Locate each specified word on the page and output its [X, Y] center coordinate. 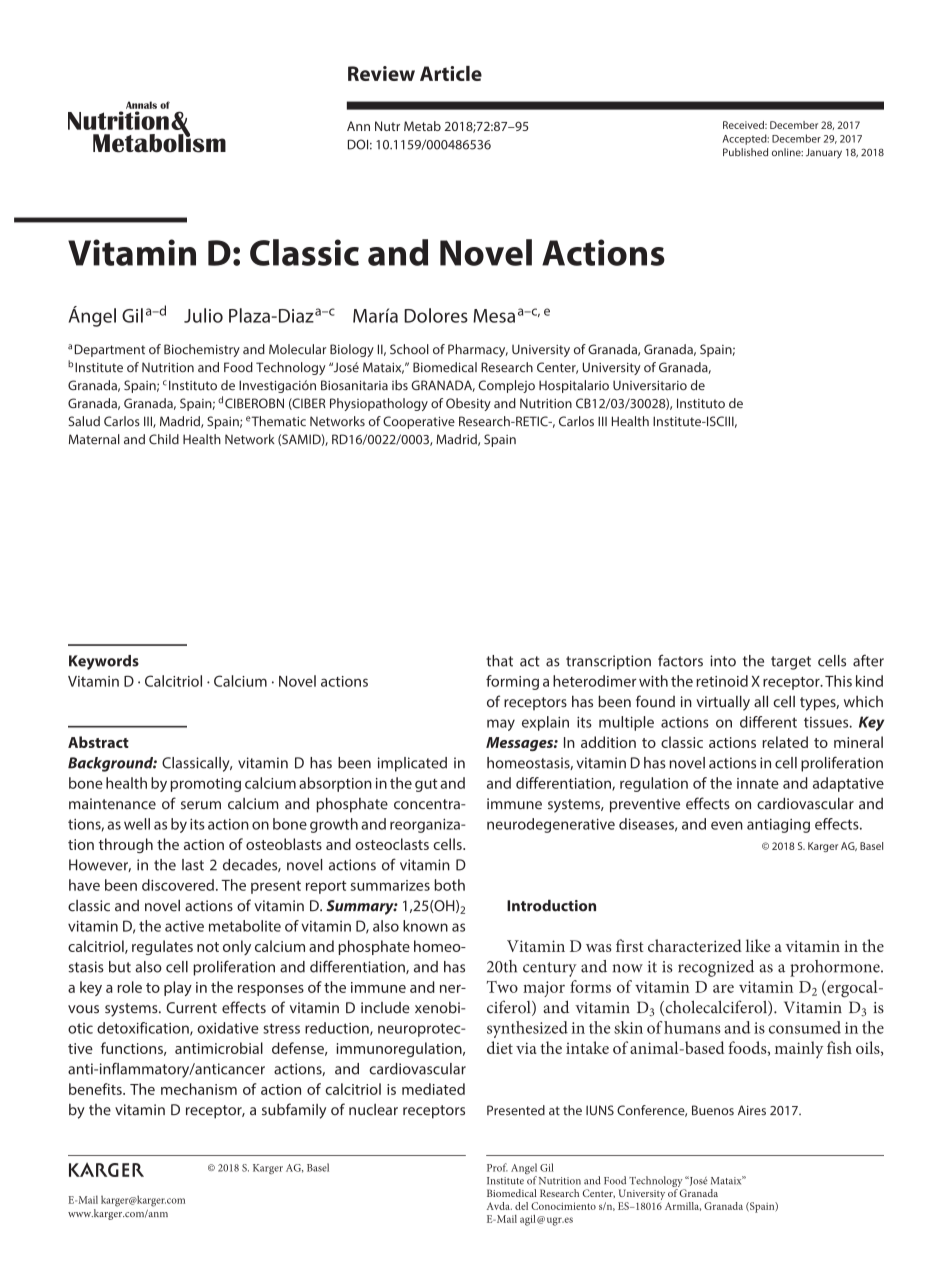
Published [745, 152]
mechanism [199, 1089]
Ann [358, 126]
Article [451, 73]
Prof [497, 1167]
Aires [752, 1110]
